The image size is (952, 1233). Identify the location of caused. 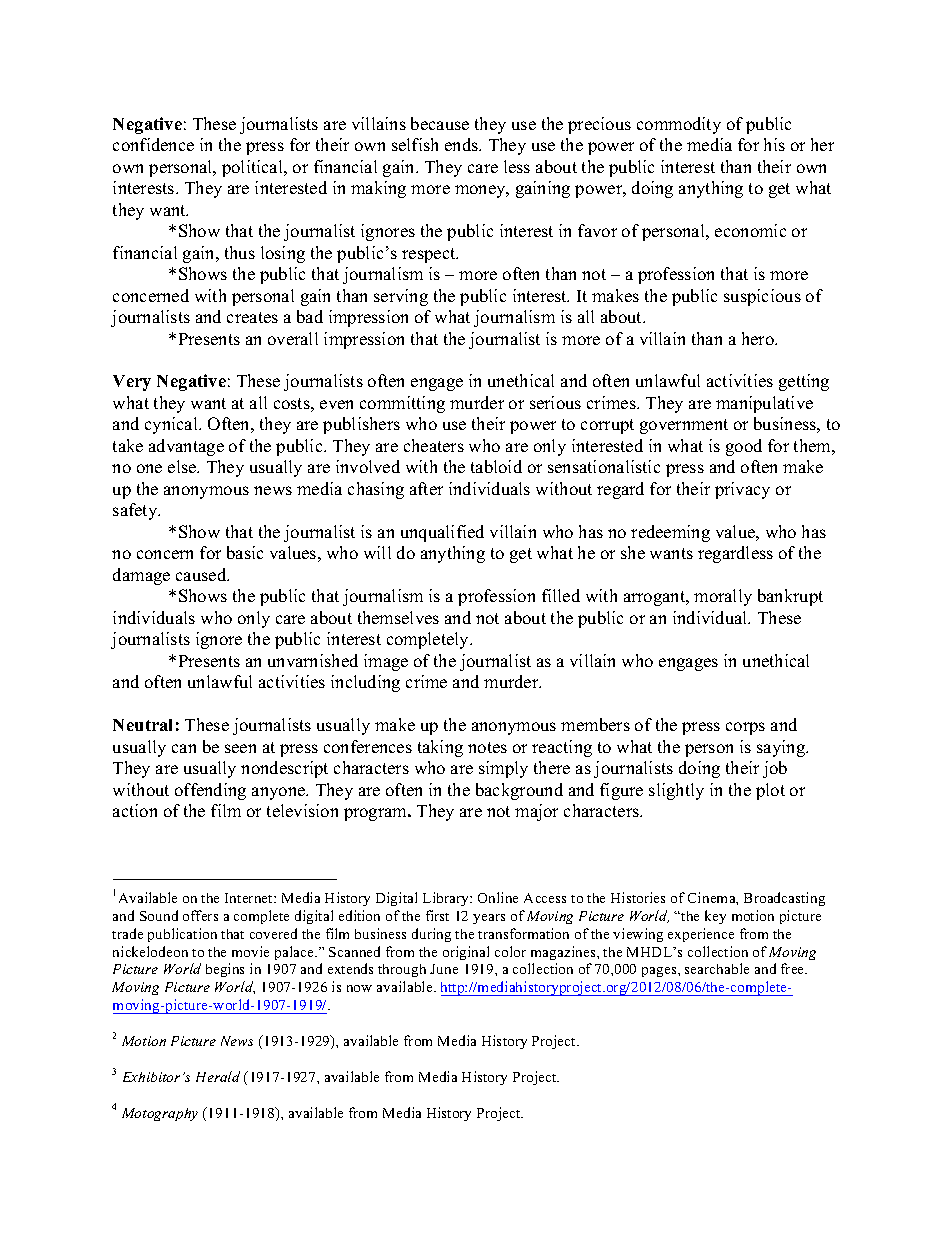
(202, 574).
